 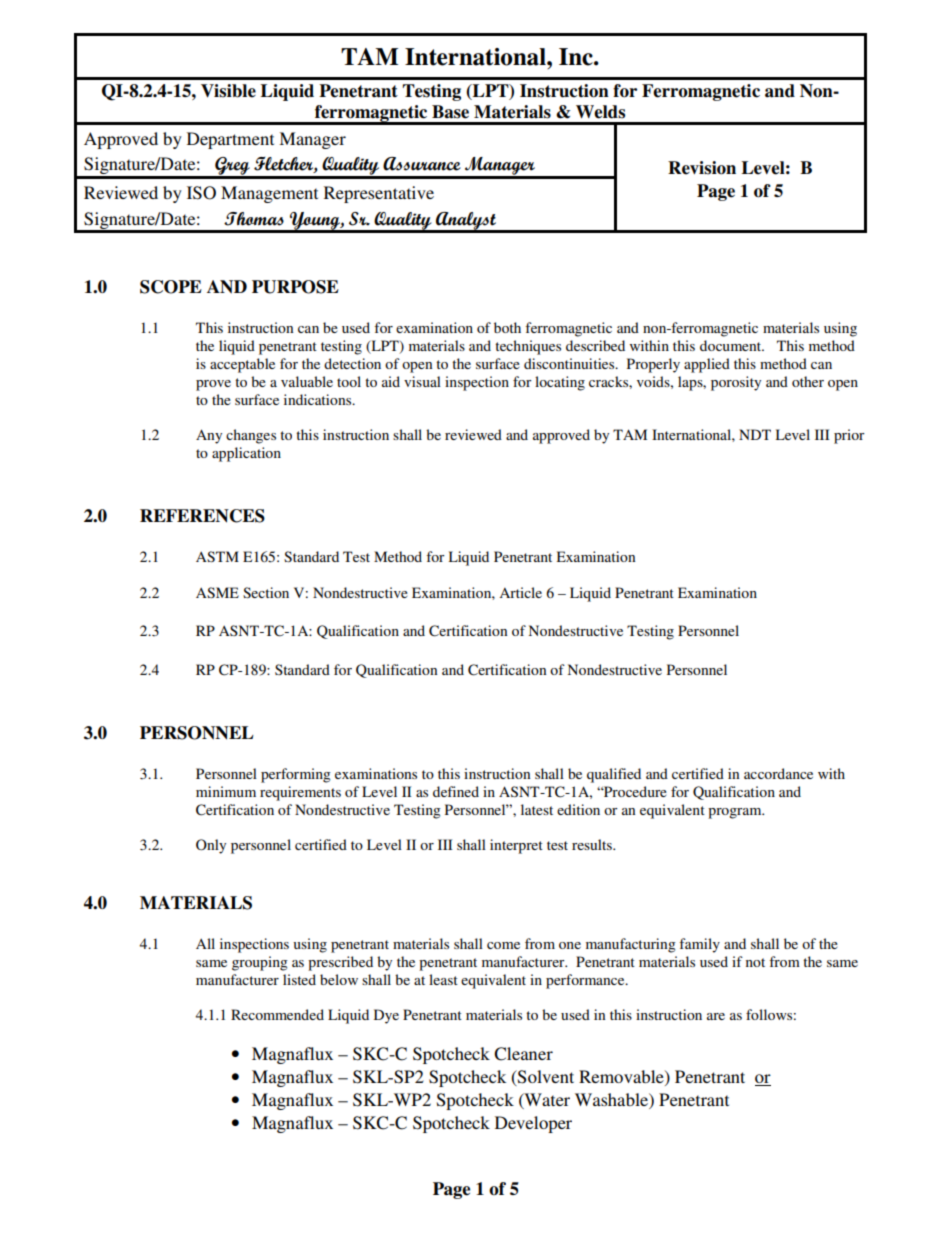 I want to click on Department, so click(x=230, y=140).
